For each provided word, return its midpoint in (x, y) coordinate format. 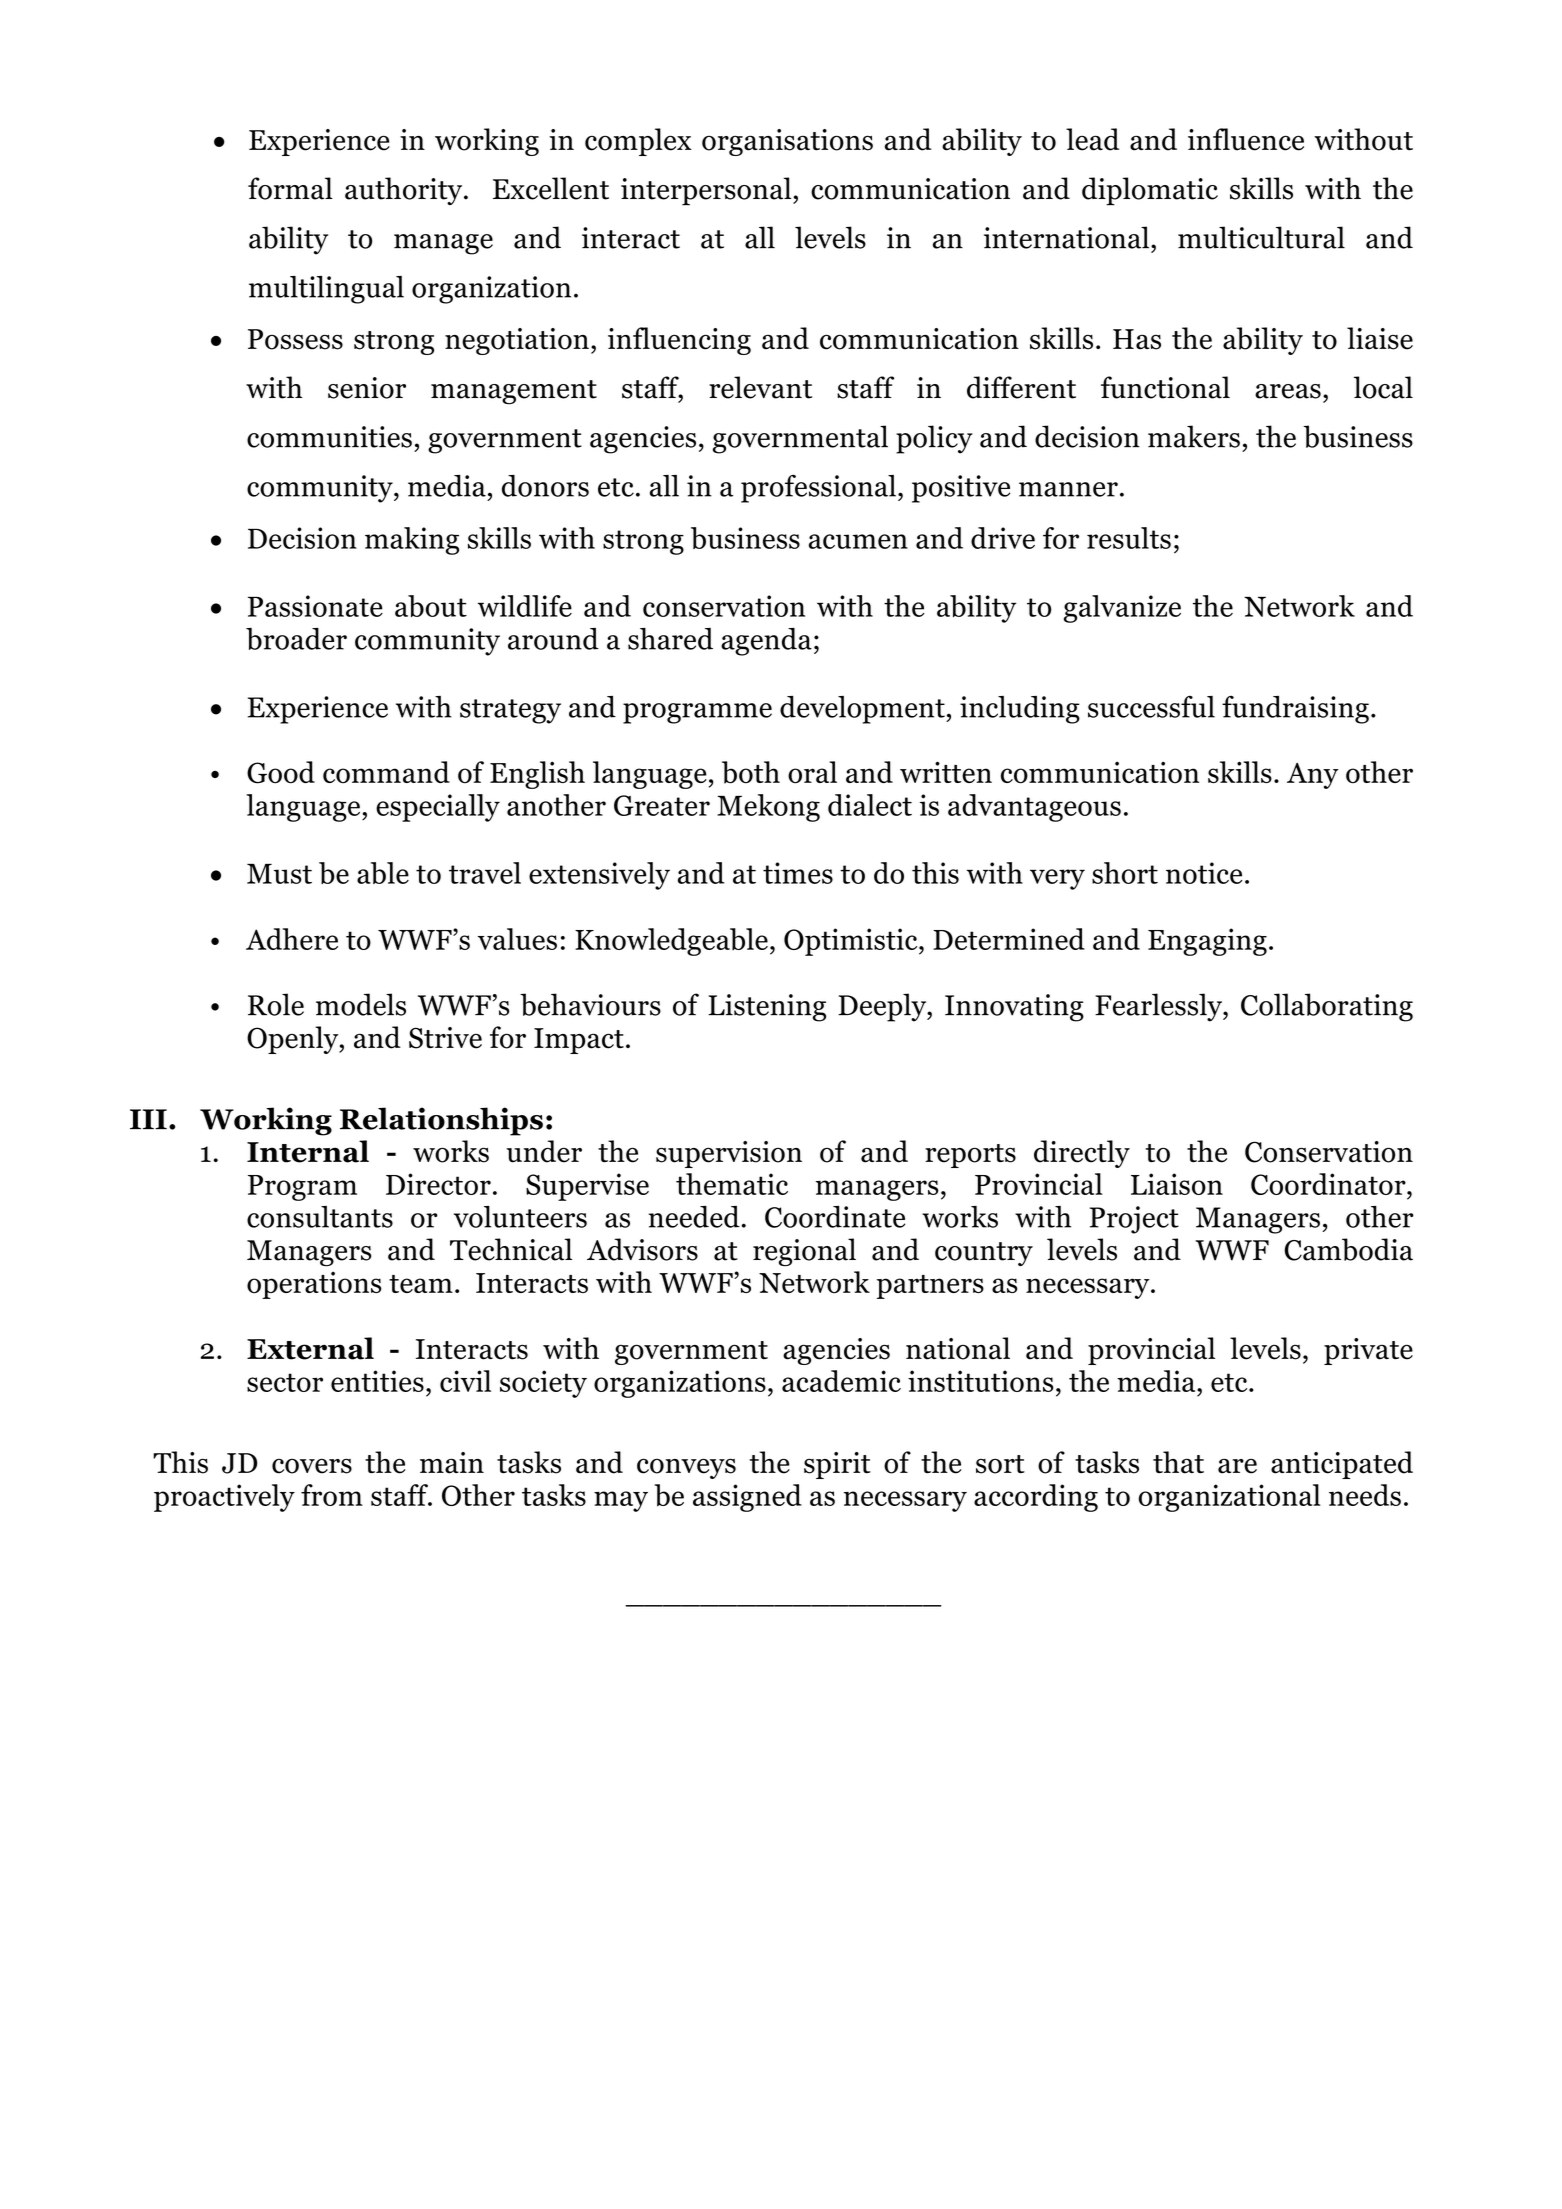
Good (281, 772)
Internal (308, 1151)
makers (1194, 436)
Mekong (768, 808)
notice (1204, 873)
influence (1246, 139)
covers (312, 1466)
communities (329, 437)
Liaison (1177, 1184)
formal (290, 188)
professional (818, 488)
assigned (747, 1498)
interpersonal (707, 191)
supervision (729, 1154)
